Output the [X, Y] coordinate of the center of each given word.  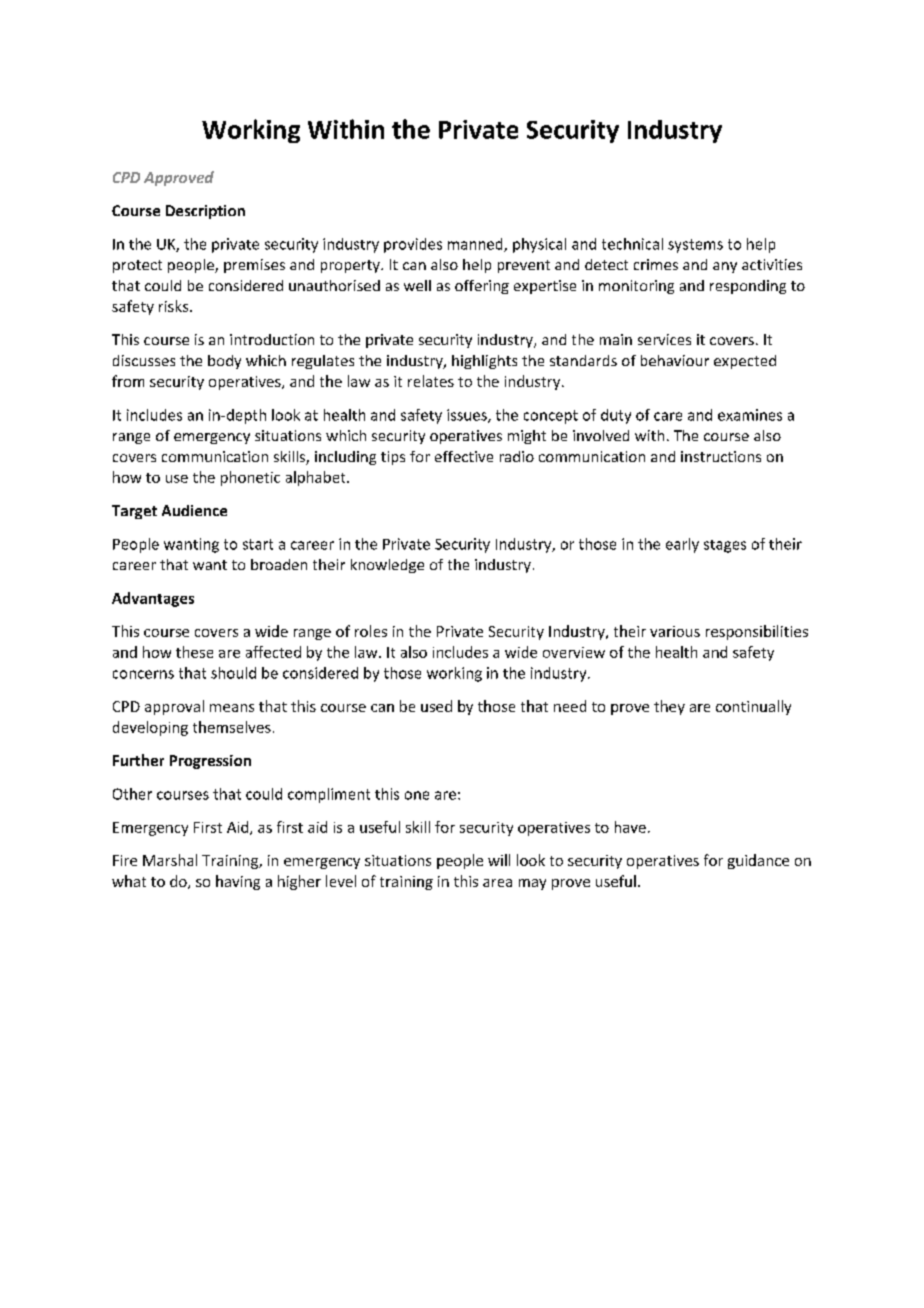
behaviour [675, 360]
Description [205, 212]
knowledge [387, 566]
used [436, 706]
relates [431, 381]
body [224, 362]
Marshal [170, 860]
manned [476, 245]
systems [695, 246]
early [682, 545]
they [669, 707]
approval [174, 707]
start [258, 544]
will [499, 860]
